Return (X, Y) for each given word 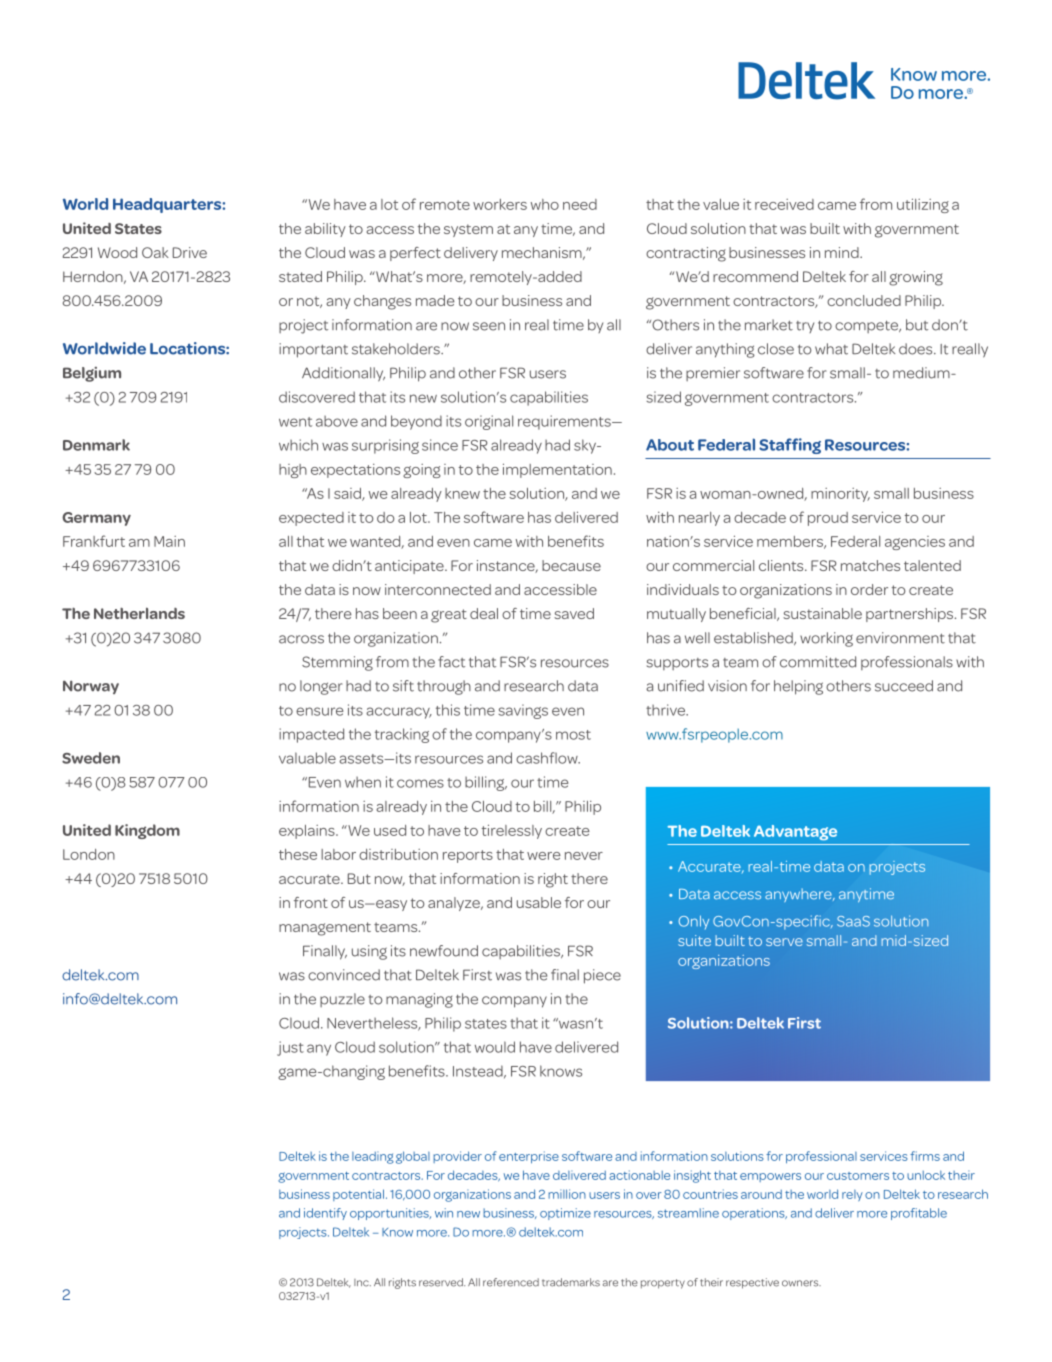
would (495, 1047)
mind (843, 252)
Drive (190, 252)
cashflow (548, 758)
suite (694, 940)
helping (798, 687)
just (290, 1048)
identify (325, 1214)
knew (462, 493)
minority (840, 495)
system (468, 230)
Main (169, 541)
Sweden (91, 758)
